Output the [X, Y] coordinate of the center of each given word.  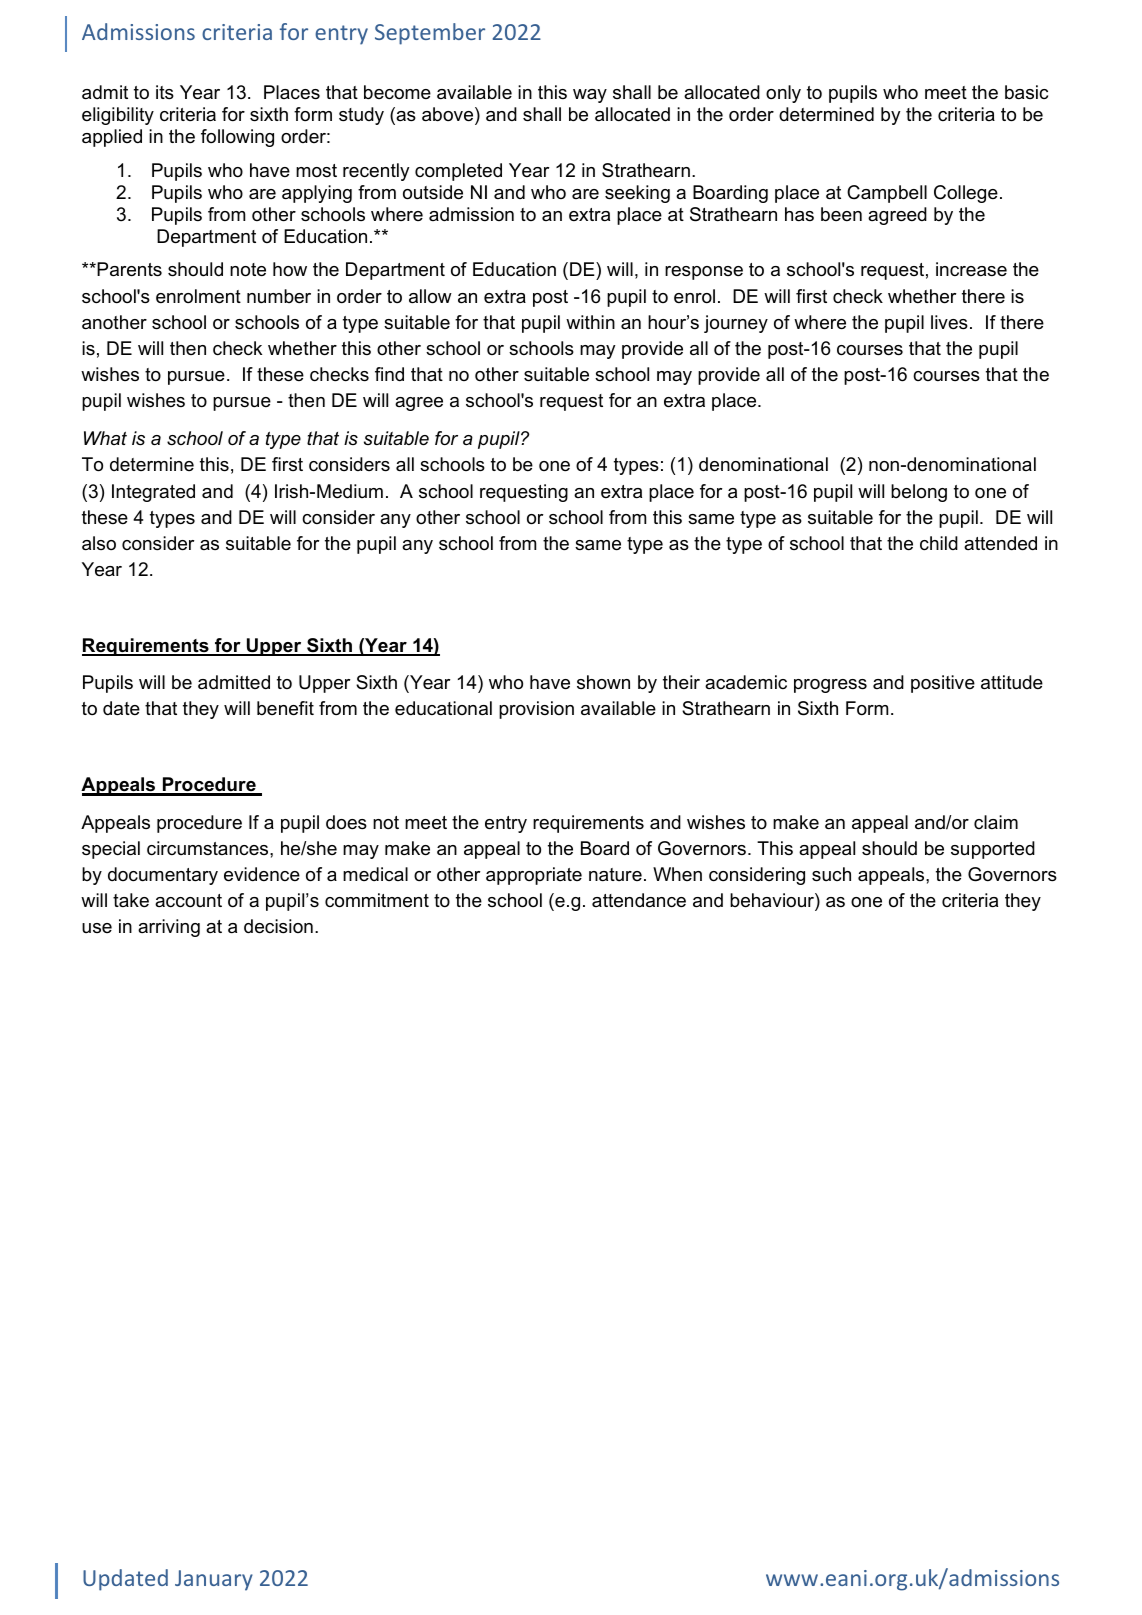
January [214, 1580]
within [590, 322]
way [590, 96]
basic [1026, 92]
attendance [639, 900]
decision [278, 926]
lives [949, 322]
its [165, 92]
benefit [285, 708]
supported [993, 850]
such [831, 874]
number [279, 296]
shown [603, 682]
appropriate [534, 876]
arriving [169, 928]
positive [943, 684]
